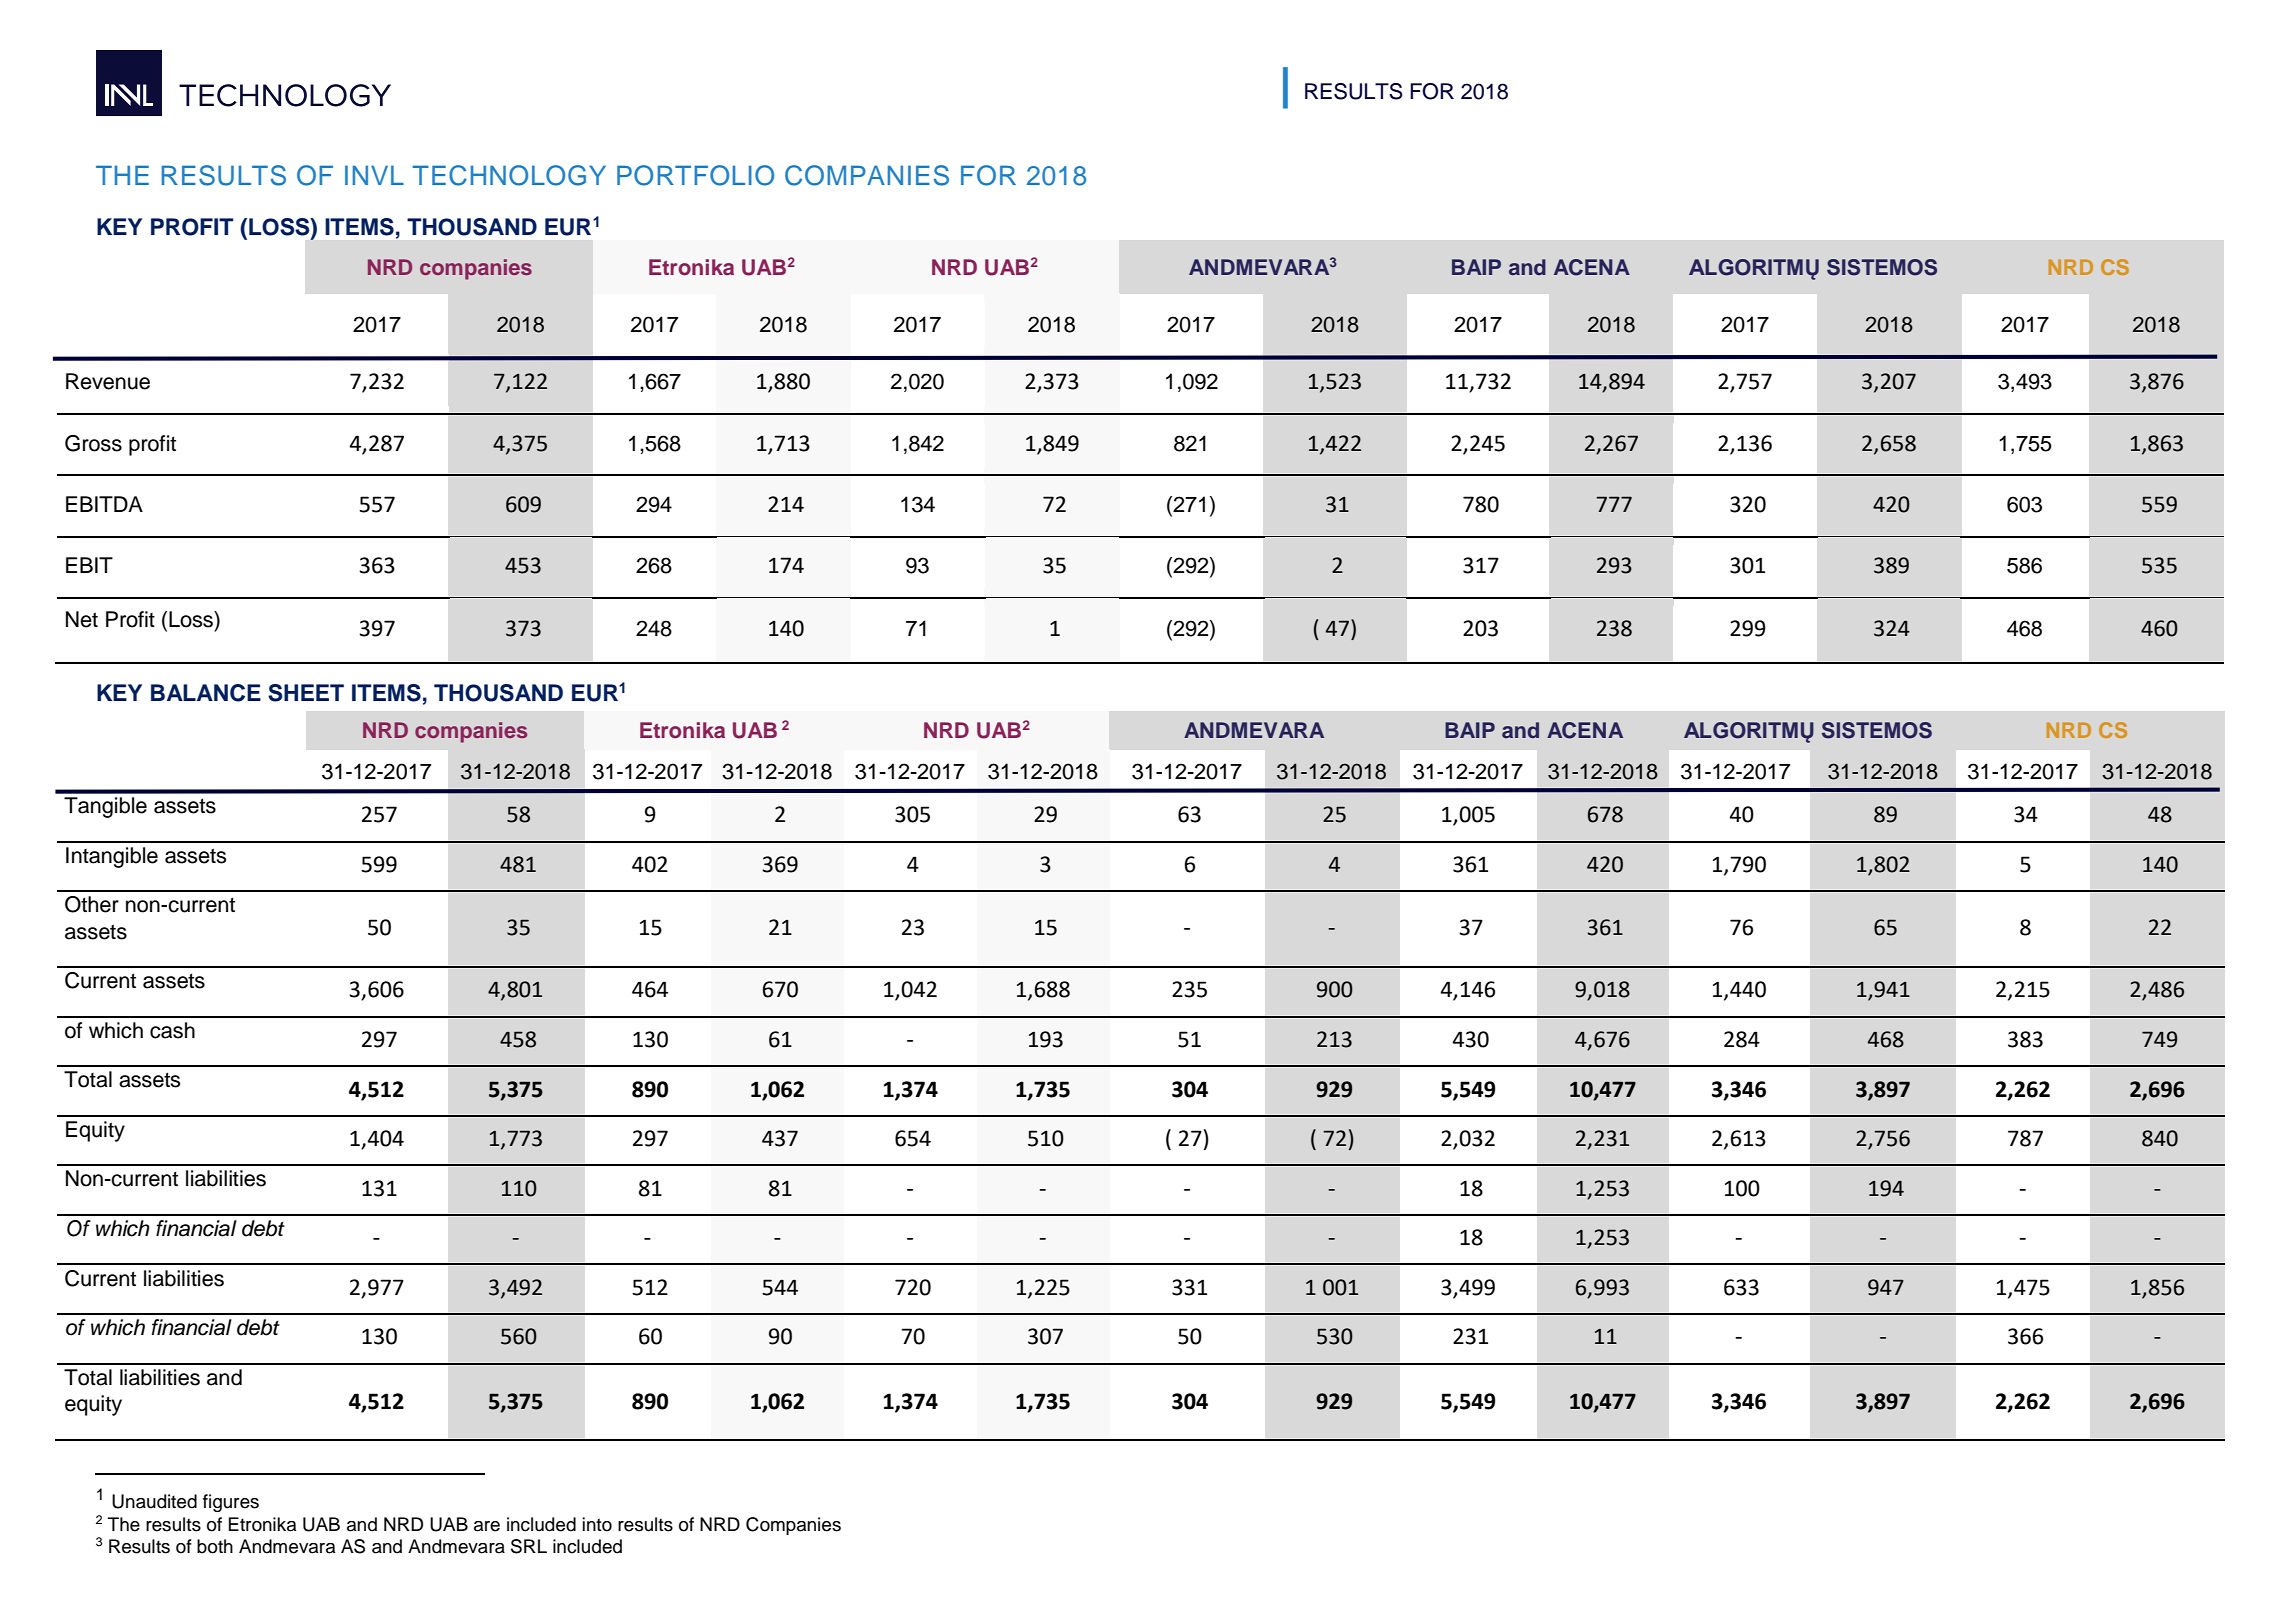 This page has width=2277, height=1610. Describe the element at coordinates (231, 1503) in the page. I see `figures` at that location.
